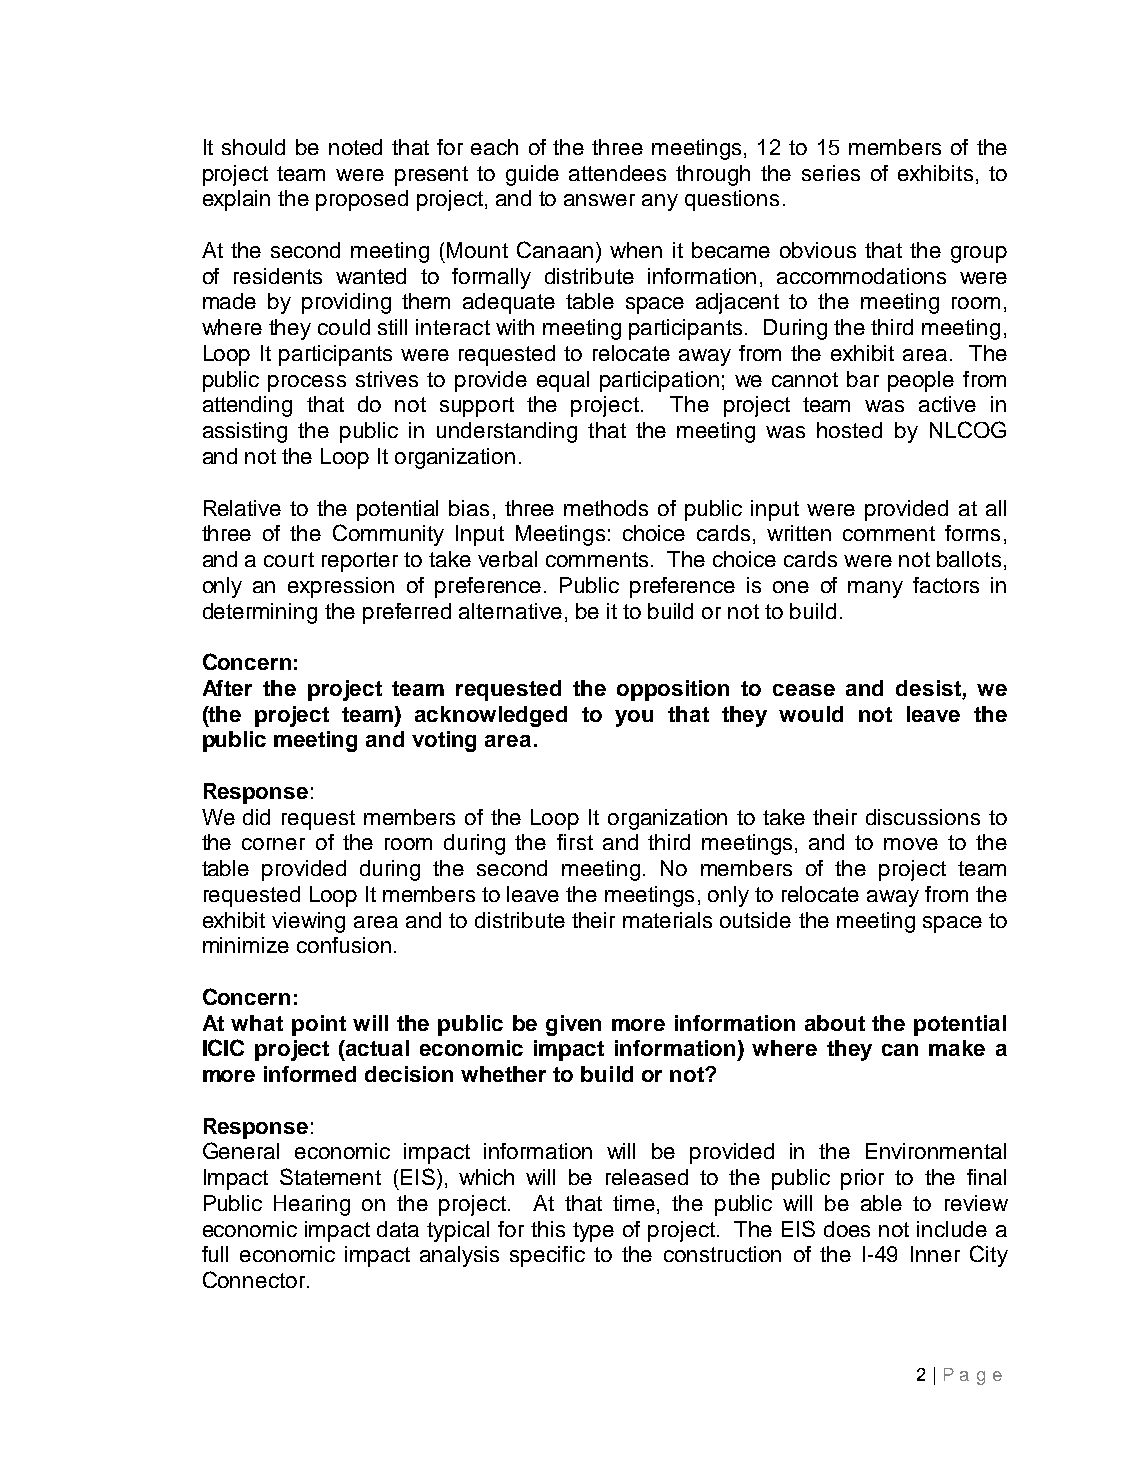 The image size is (1142, 1478). I want to click on discussions, so click(923, 817).
